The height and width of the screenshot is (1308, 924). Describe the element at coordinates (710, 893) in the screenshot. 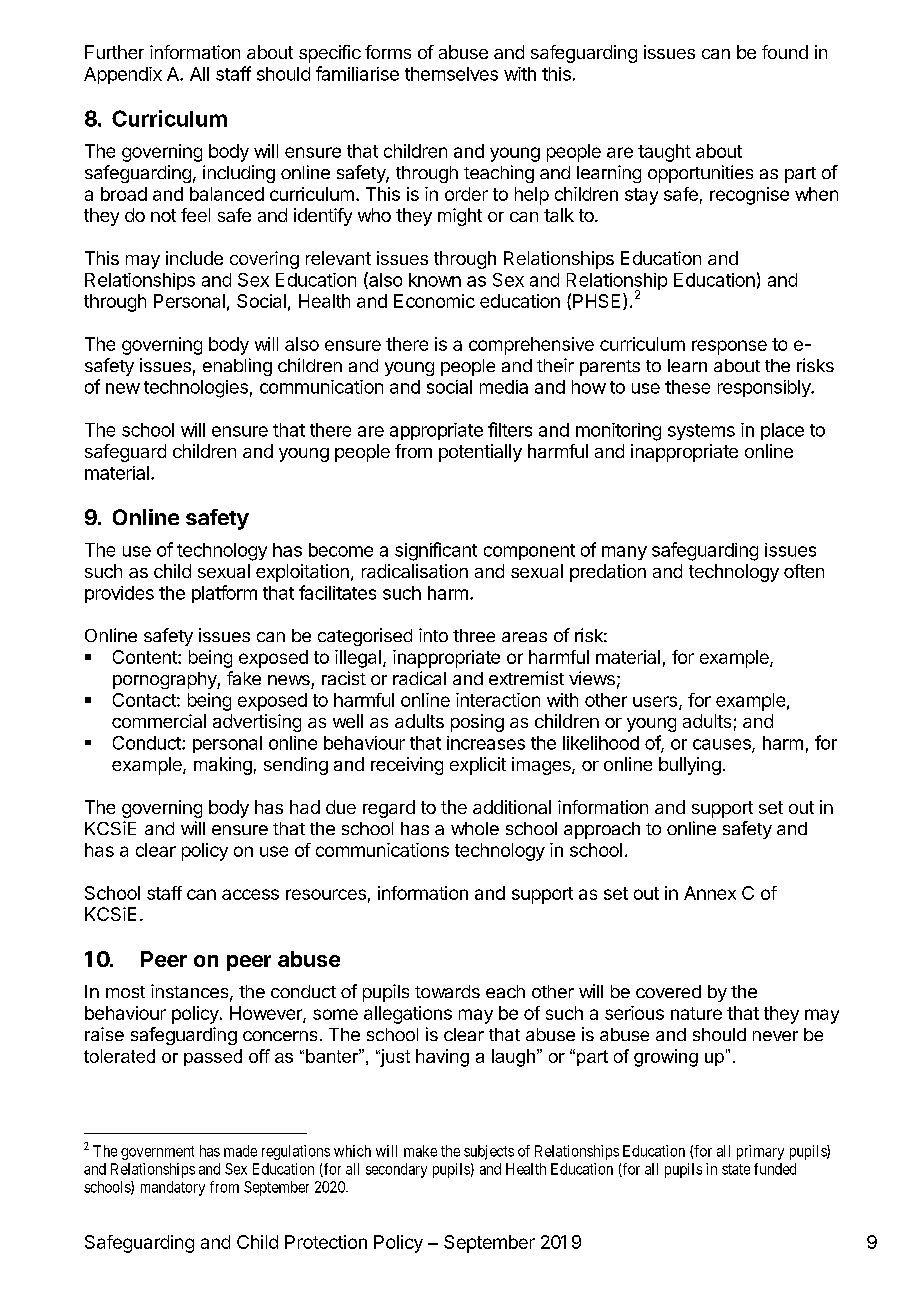

I see `Annex` at that location.
